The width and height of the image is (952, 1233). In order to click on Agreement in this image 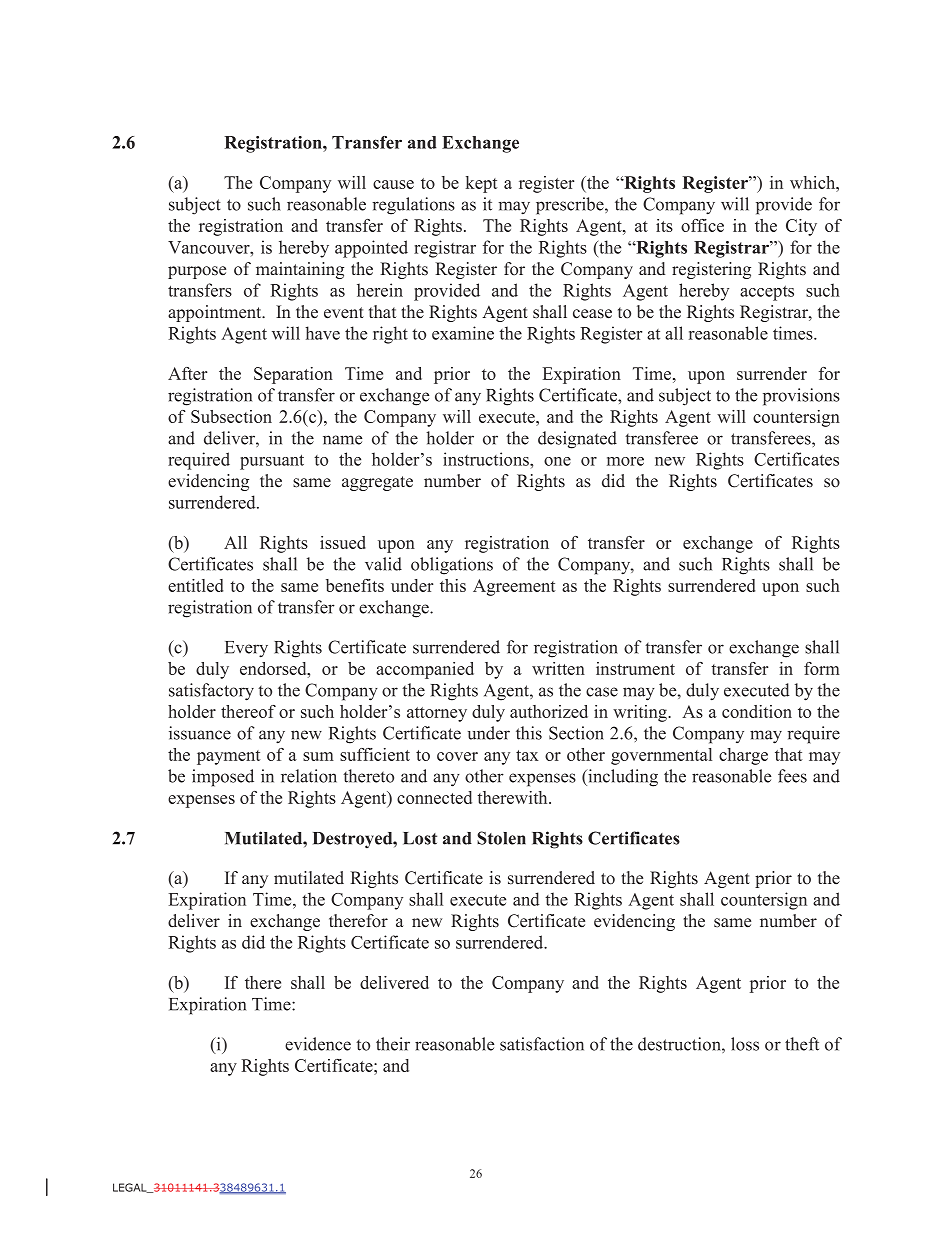, I will do `click(514, 587)`.
